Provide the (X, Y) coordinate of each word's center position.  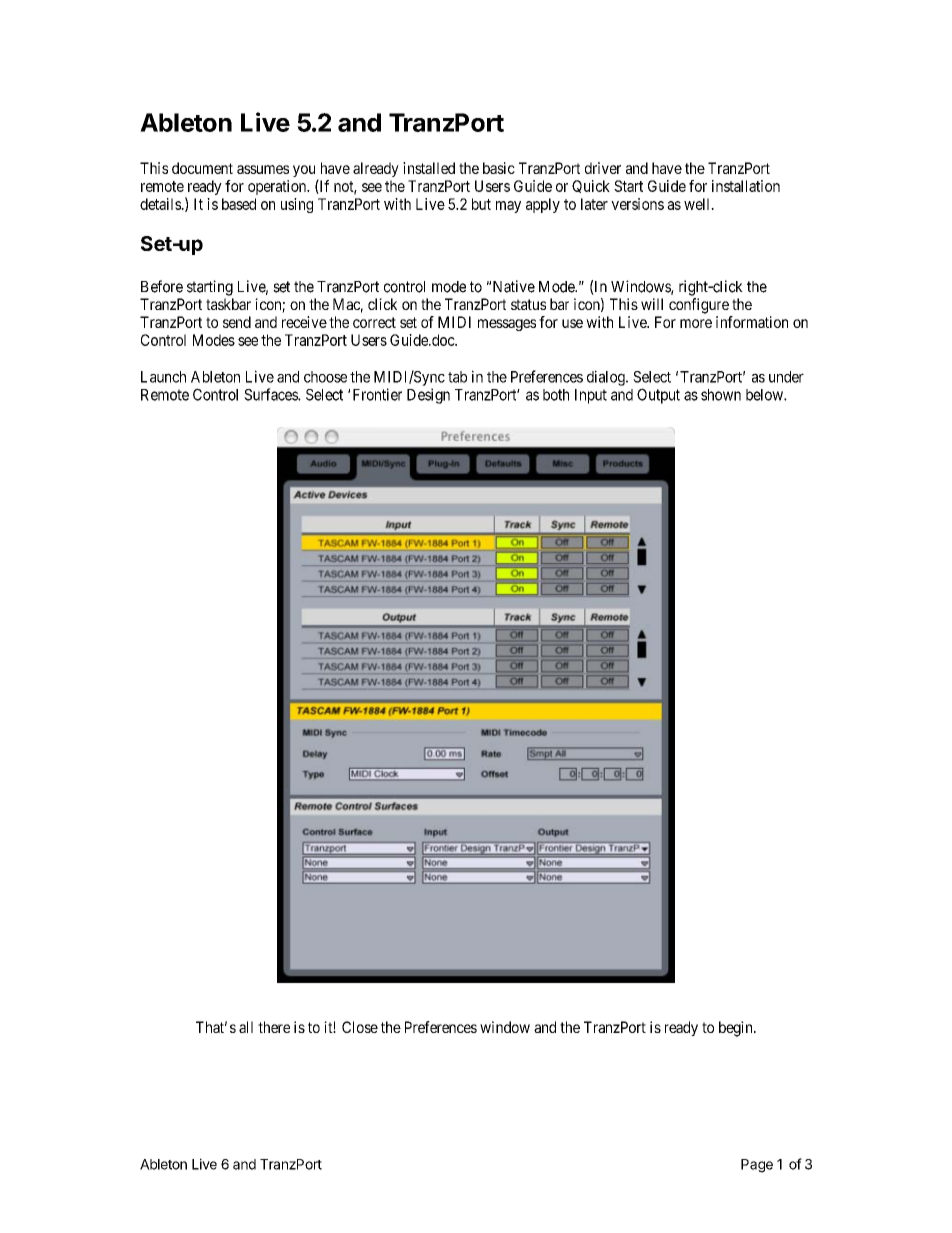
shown (721, 395)
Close (360, 1027)
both (556, 395)
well (698, 204)
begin (737, 1029)
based (239, 204)
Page (757, 1166)
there (274, 1027)
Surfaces (271, 394)
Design (428, 396)
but (481, 204)
